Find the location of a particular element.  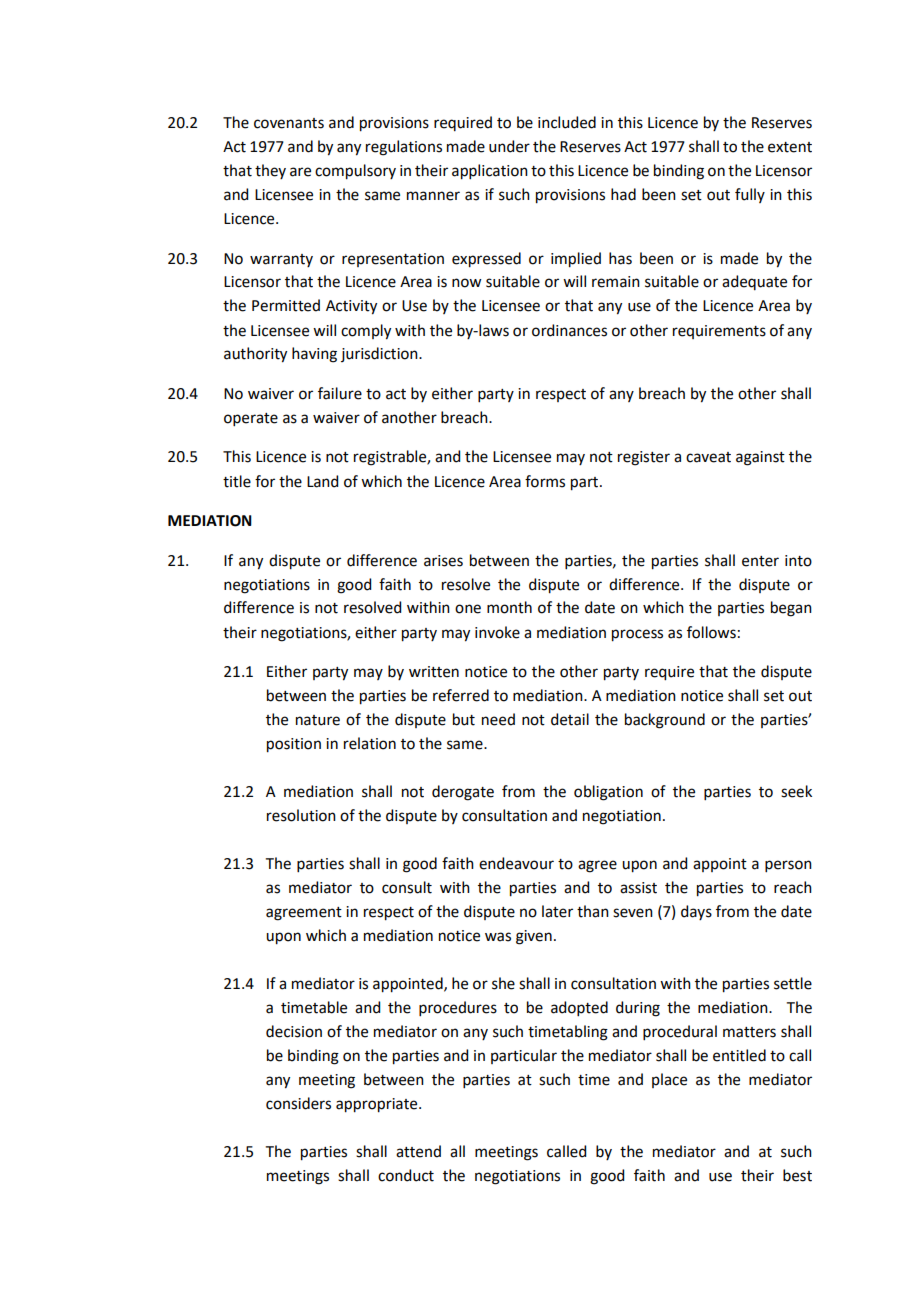

best is located at coordinates (797, 1175).
